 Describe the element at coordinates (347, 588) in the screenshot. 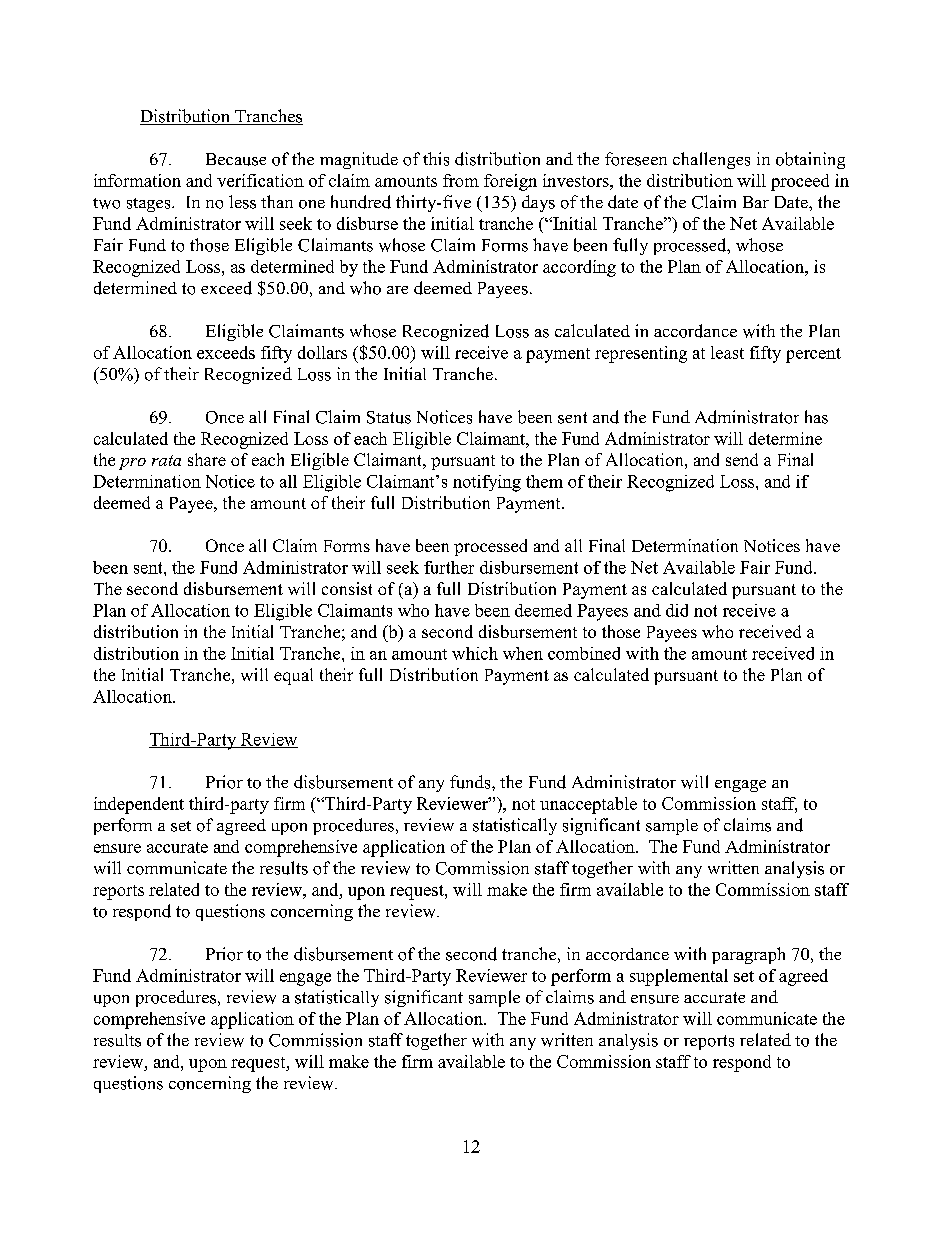

I see `consist` at that location.
